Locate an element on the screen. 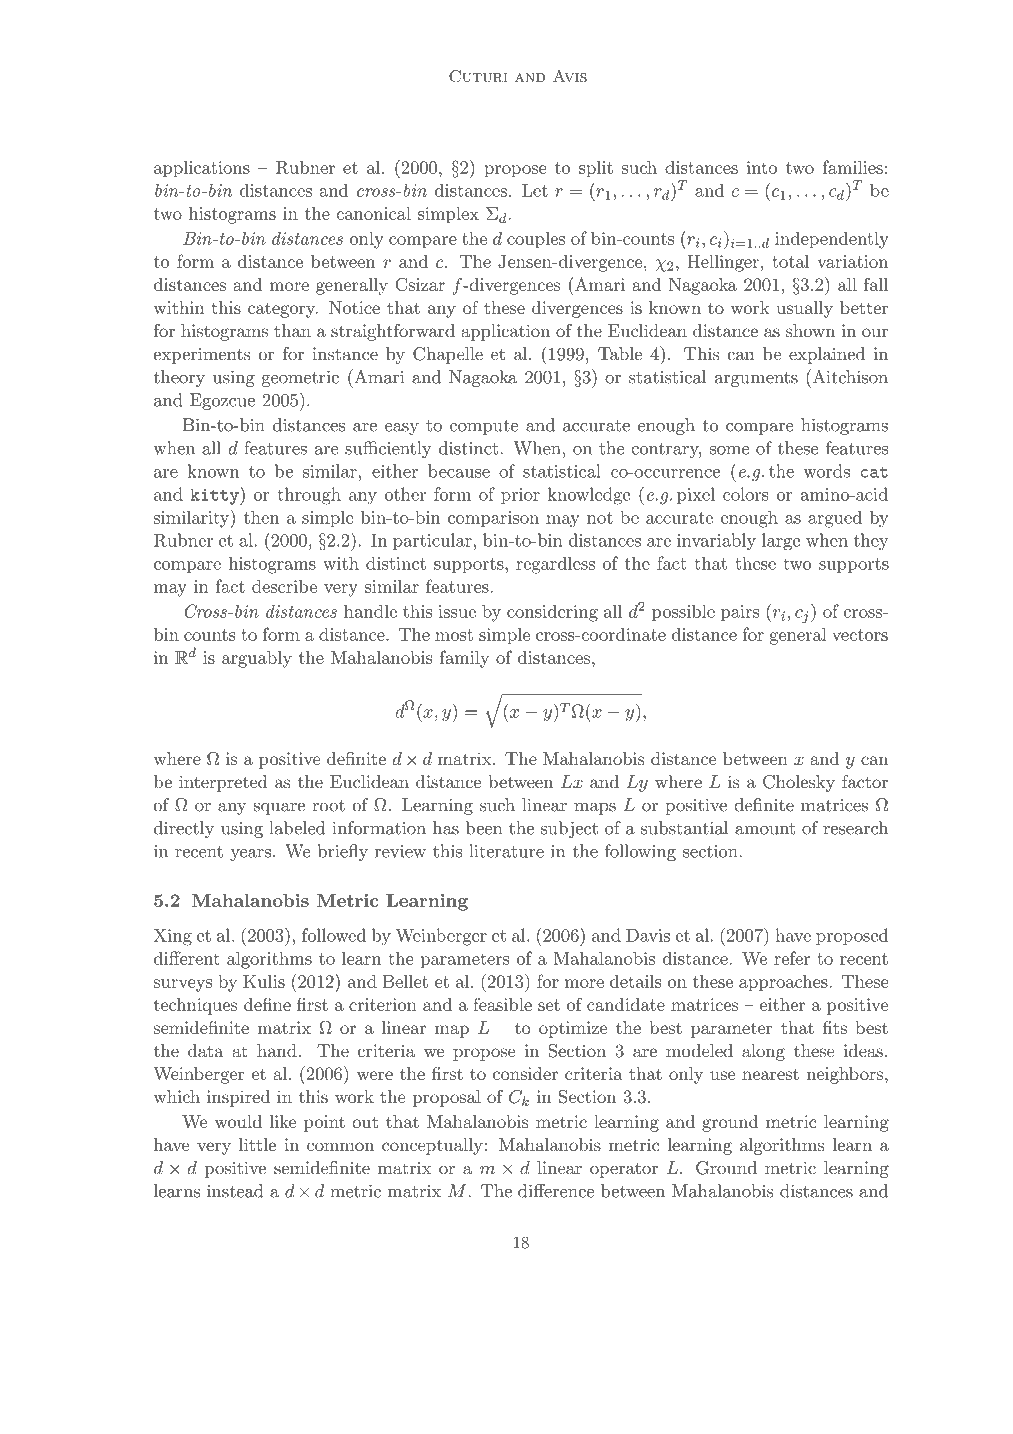  years is located at coordinates (250, 855).
